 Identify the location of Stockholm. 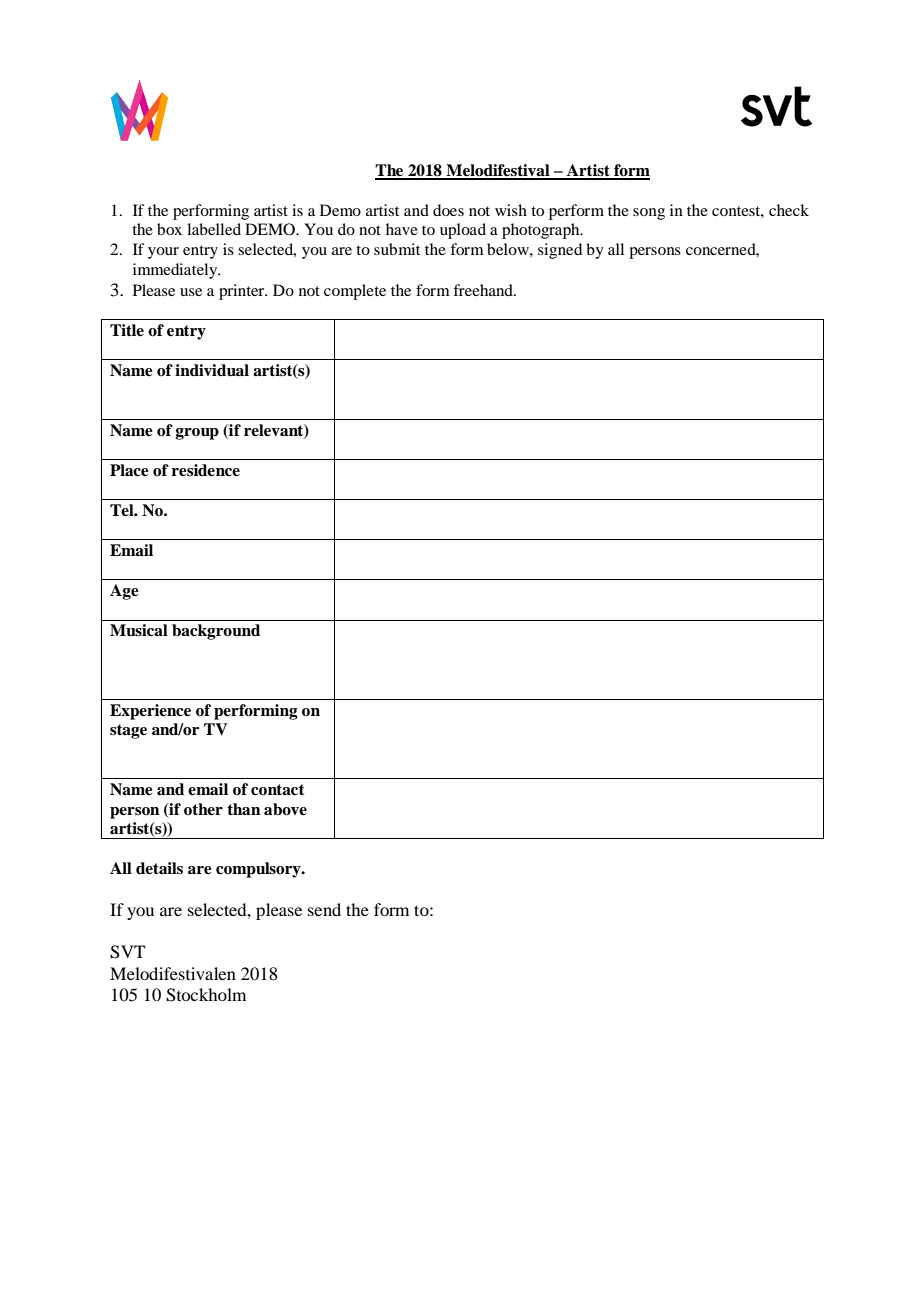
(206, 995).
